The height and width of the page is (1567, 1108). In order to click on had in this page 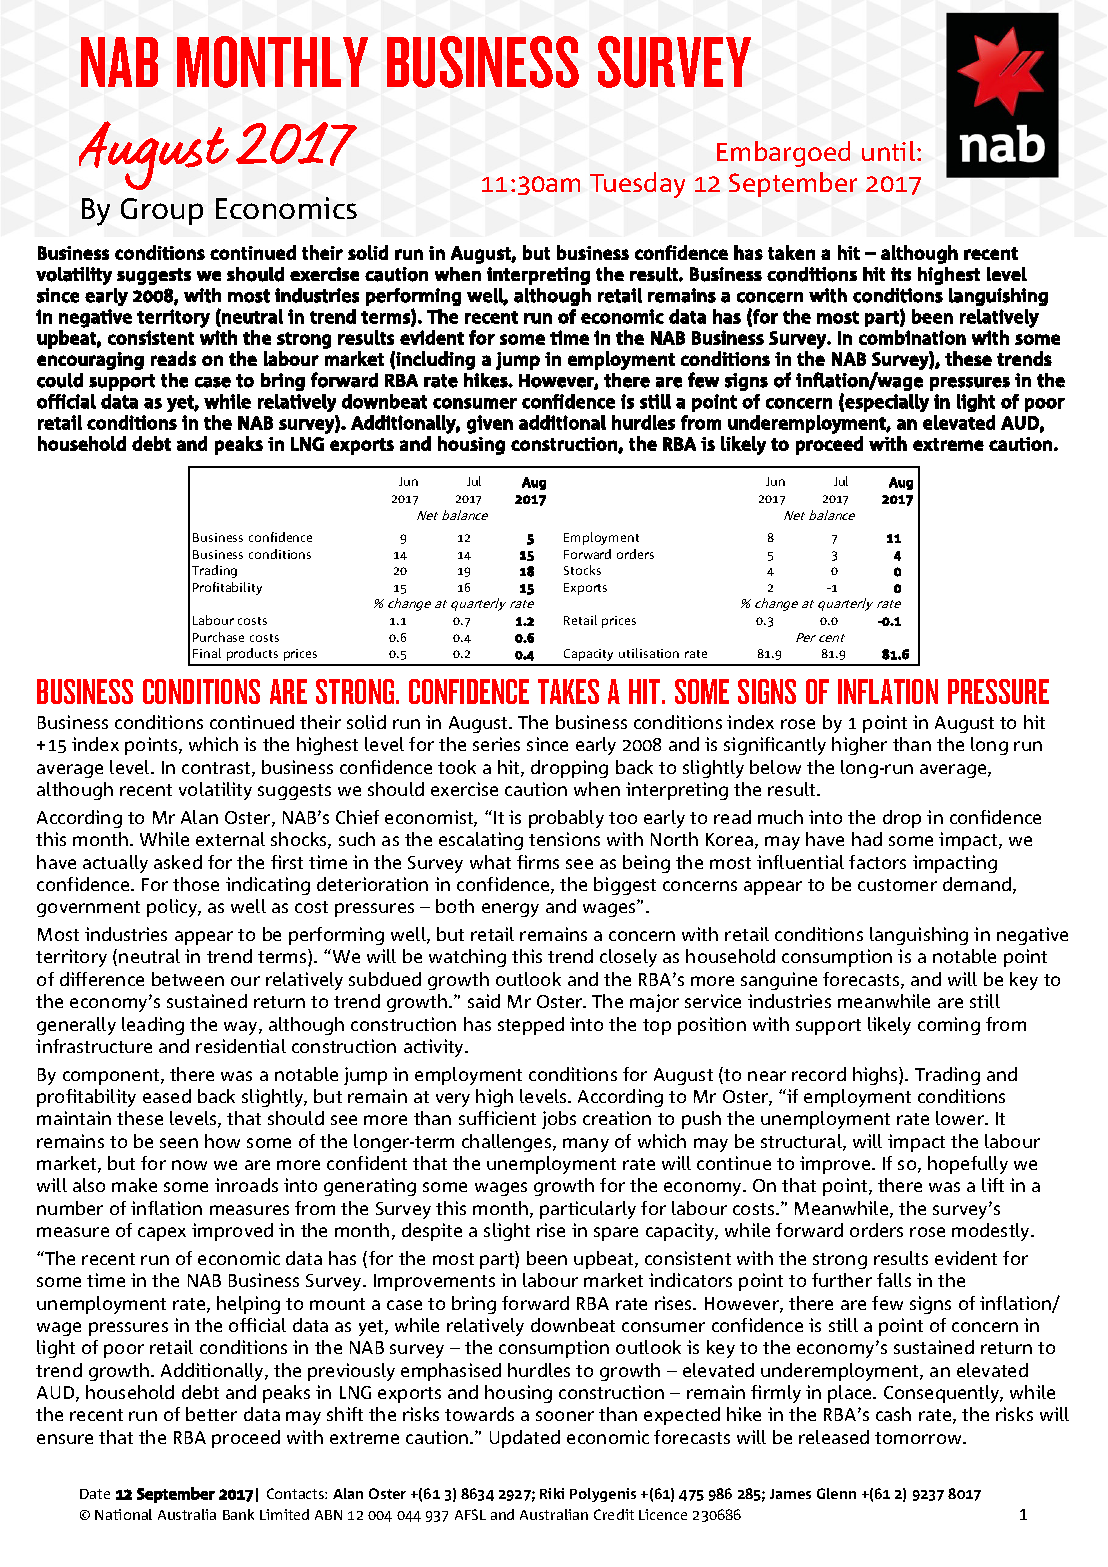, I will do `click(867, 839)`.
